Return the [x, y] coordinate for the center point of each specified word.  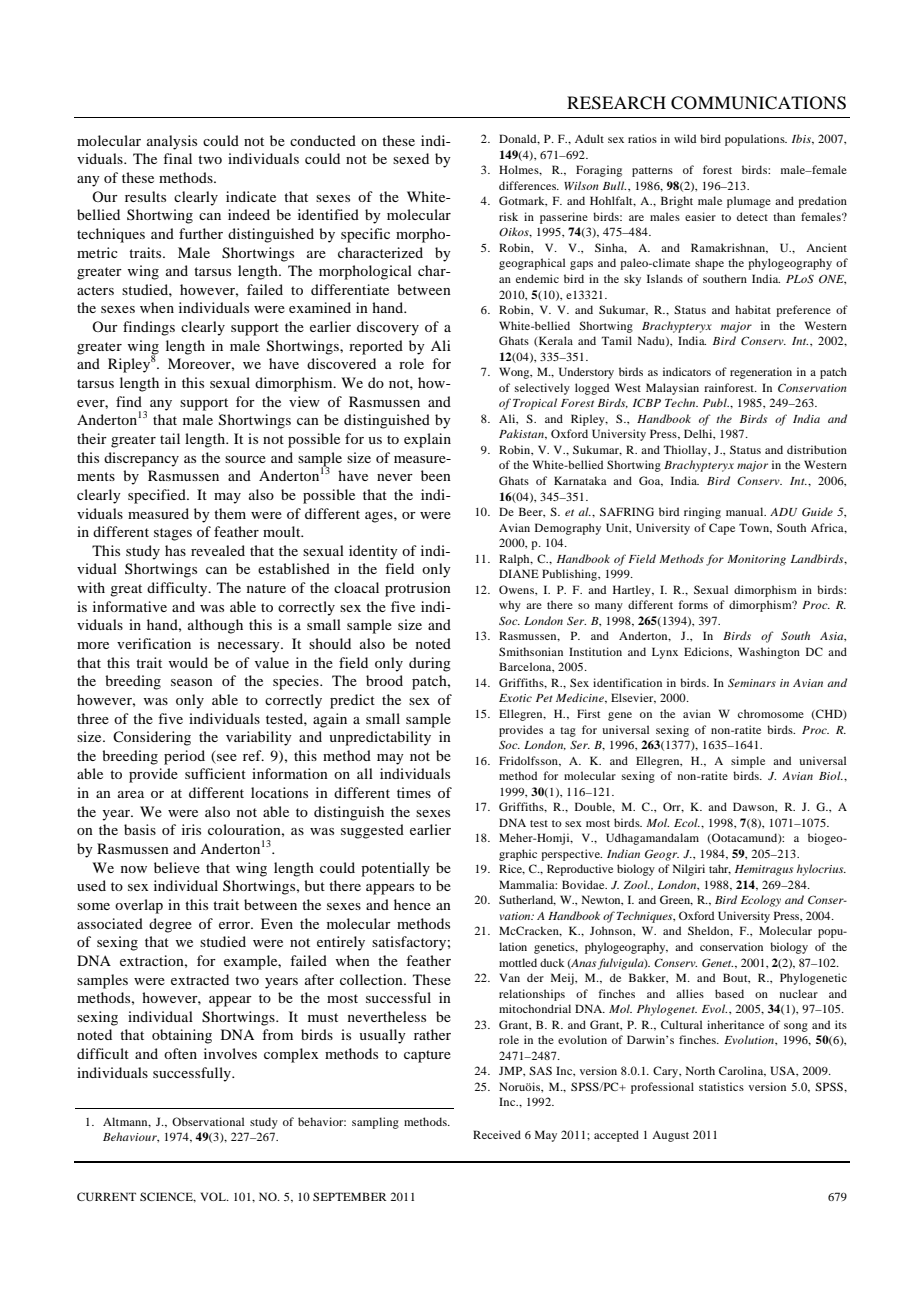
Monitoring [756, 560]
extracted [200, 979]
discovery [388, 328]
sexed [411, 158]
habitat [753, 309]
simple [748, 762]
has [175, 550]
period [184, 757]
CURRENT [106, 1196]
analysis [172, 142]
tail [170, 438]
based [729, 993]
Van [510, 977]
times [414, 792]
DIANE [519, 573]
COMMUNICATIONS [758, 103]
